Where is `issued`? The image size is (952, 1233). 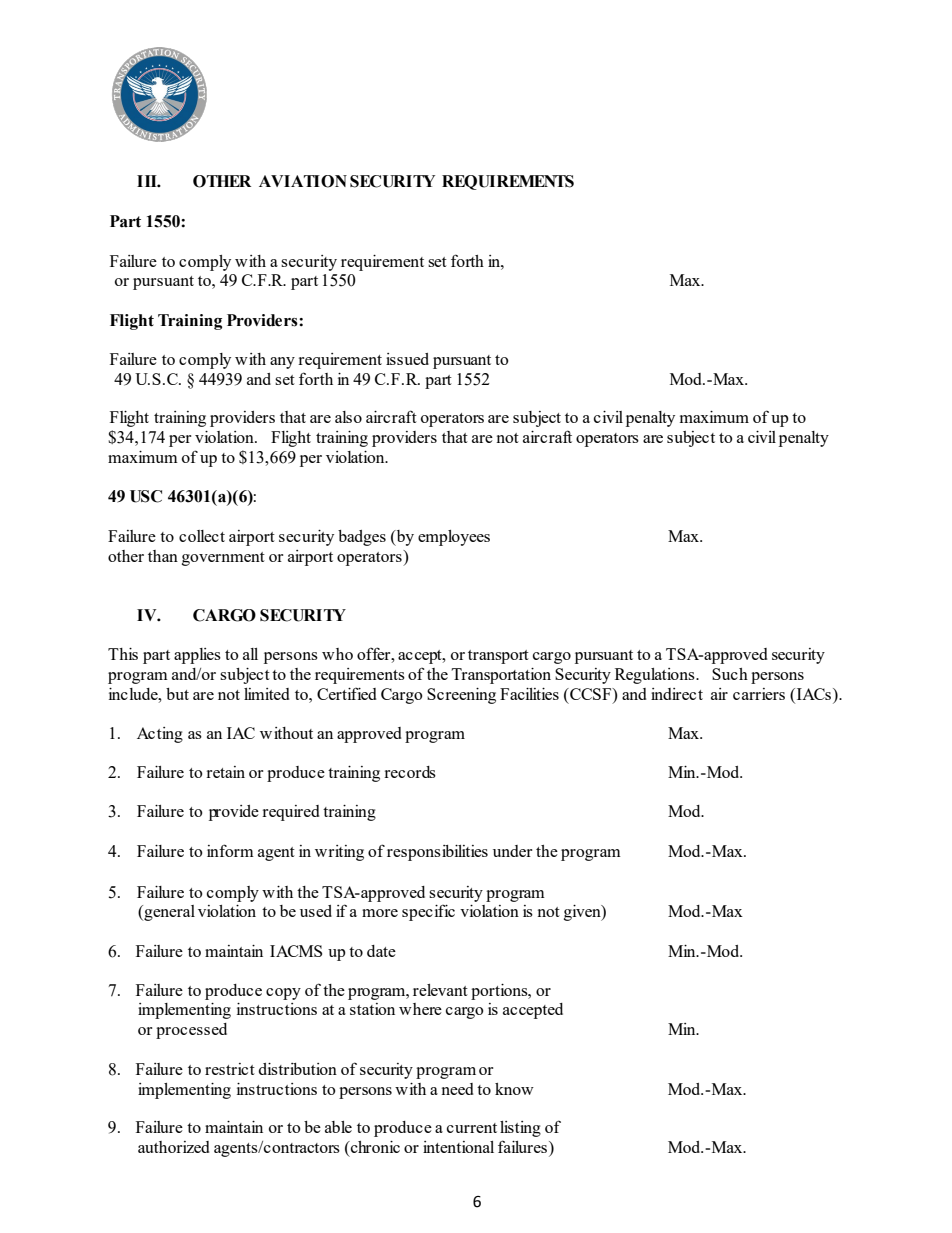 issued is located at coordinates (407, 359).
